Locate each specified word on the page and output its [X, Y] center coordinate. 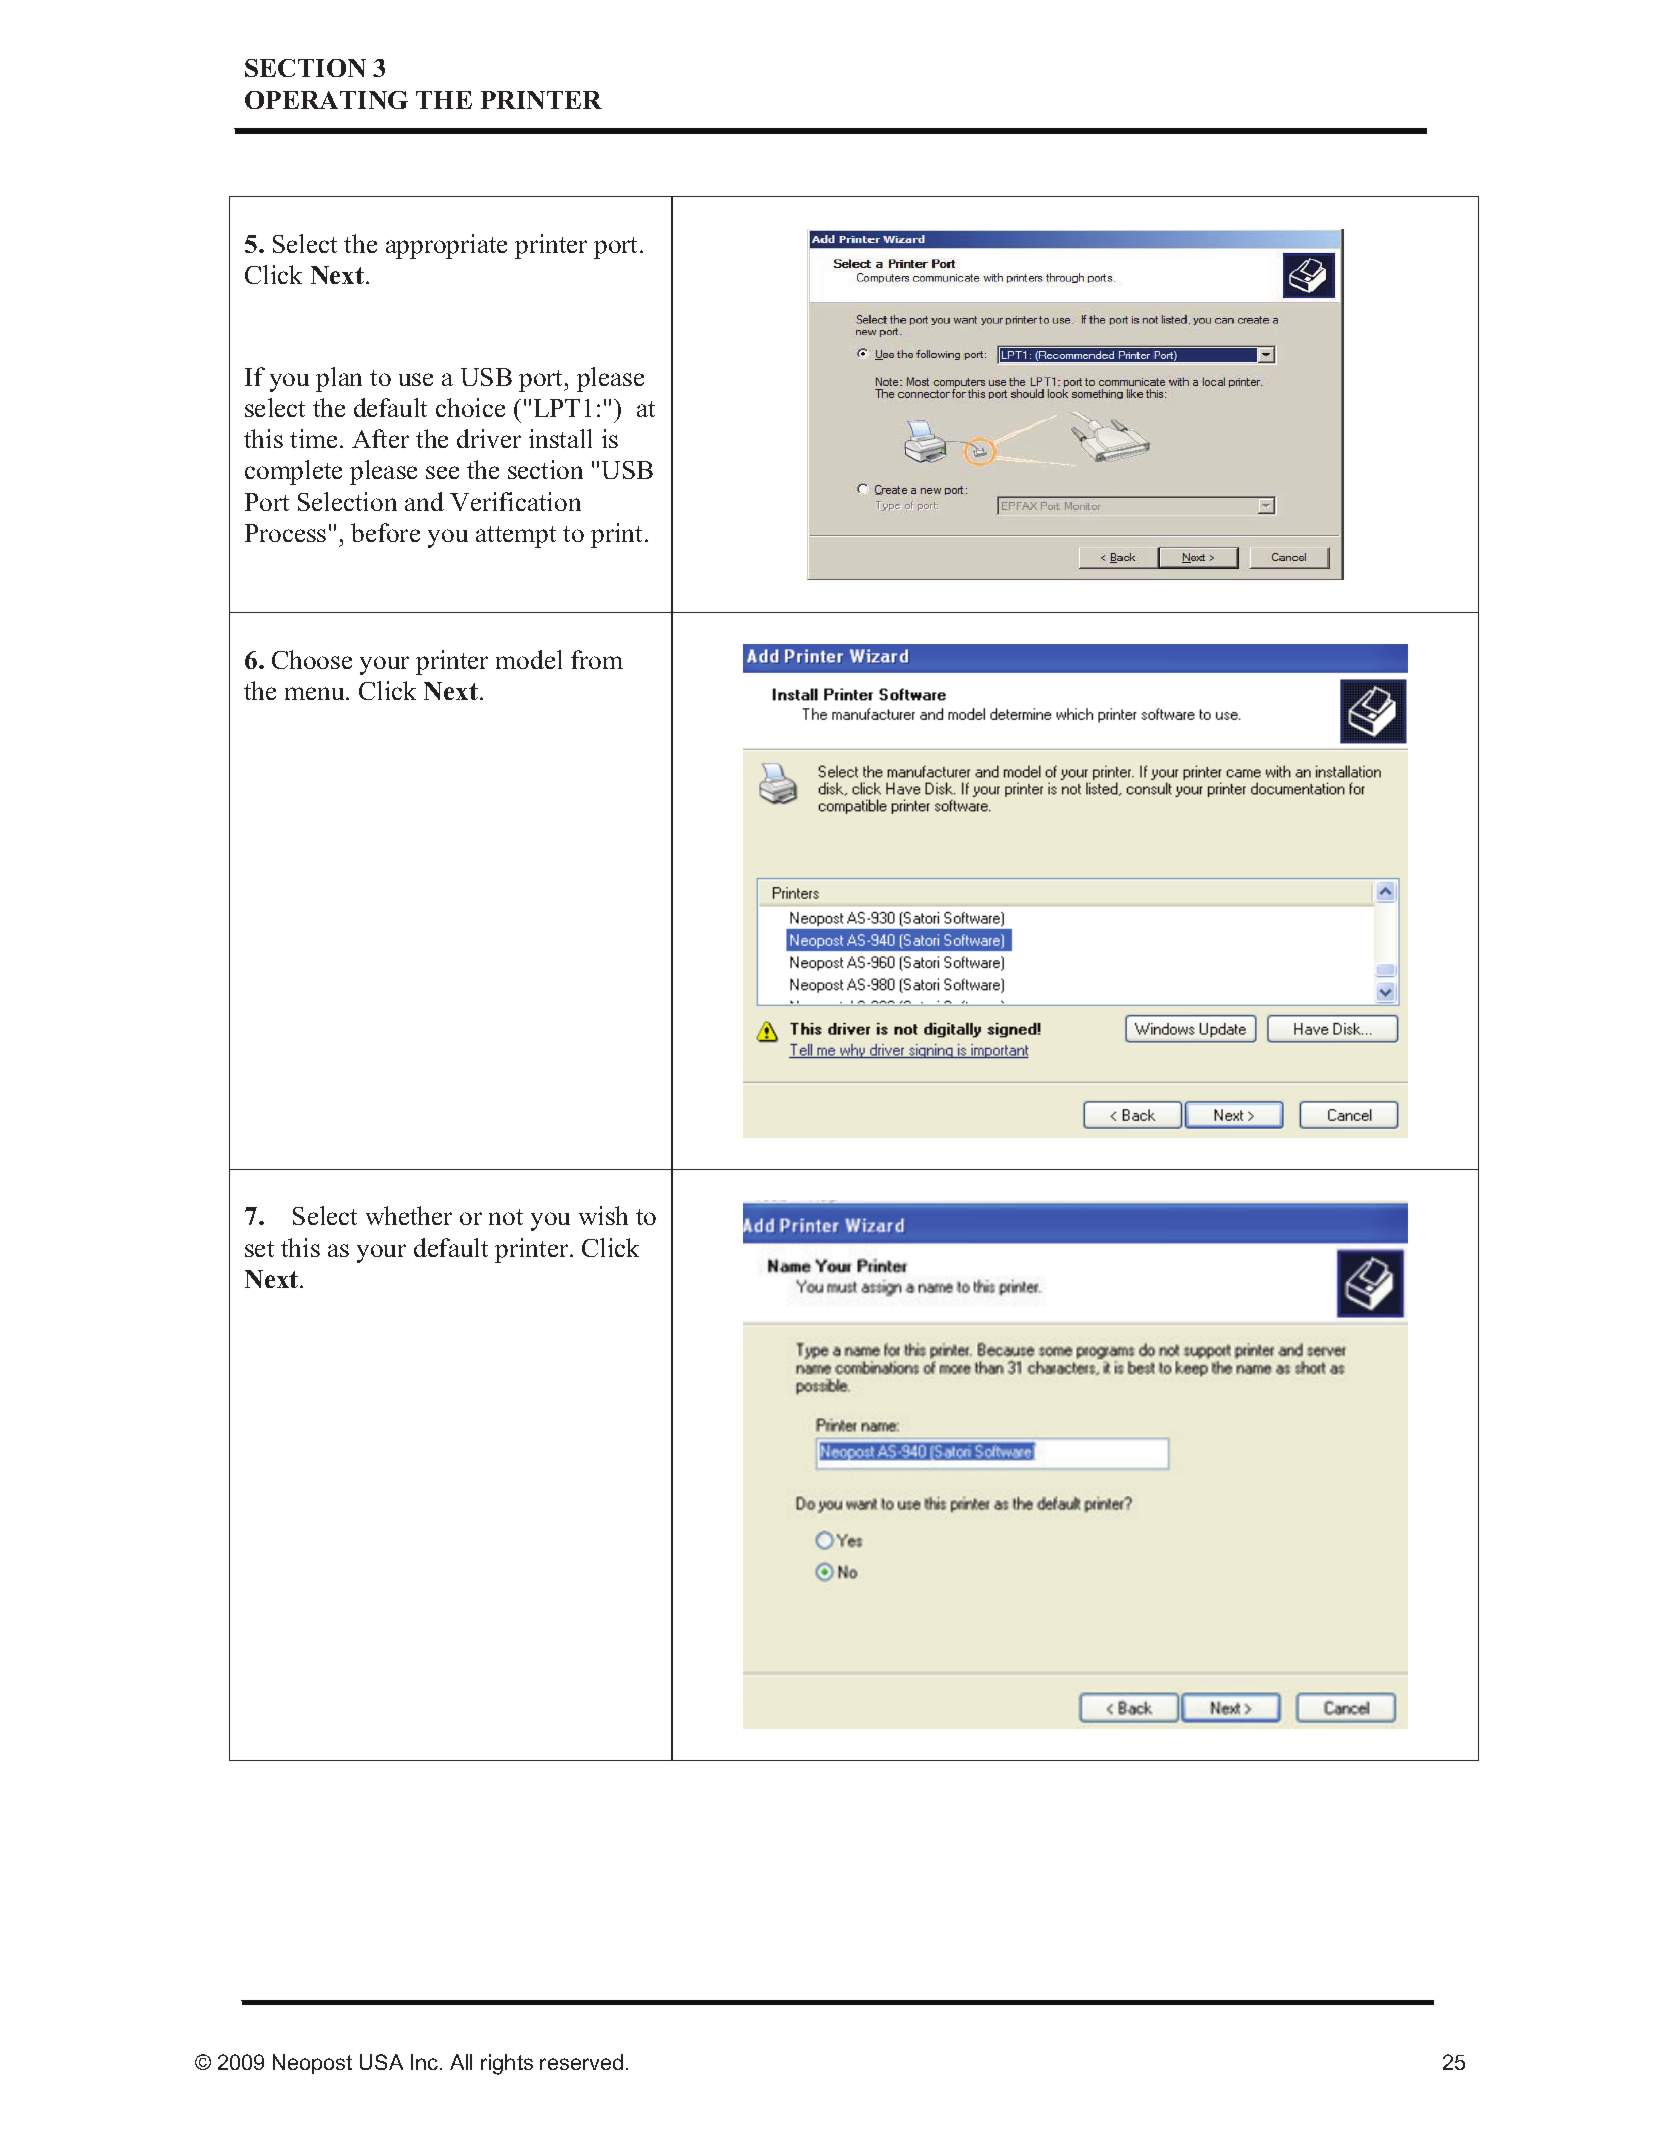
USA [381, 2062]
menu [316, 693]
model [529, 659]
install [560, 438]
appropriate [446, 246]
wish [603, 1215]
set [259, 1249]
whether [409, 1215]
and [424, 501]
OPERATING [326, 100]
